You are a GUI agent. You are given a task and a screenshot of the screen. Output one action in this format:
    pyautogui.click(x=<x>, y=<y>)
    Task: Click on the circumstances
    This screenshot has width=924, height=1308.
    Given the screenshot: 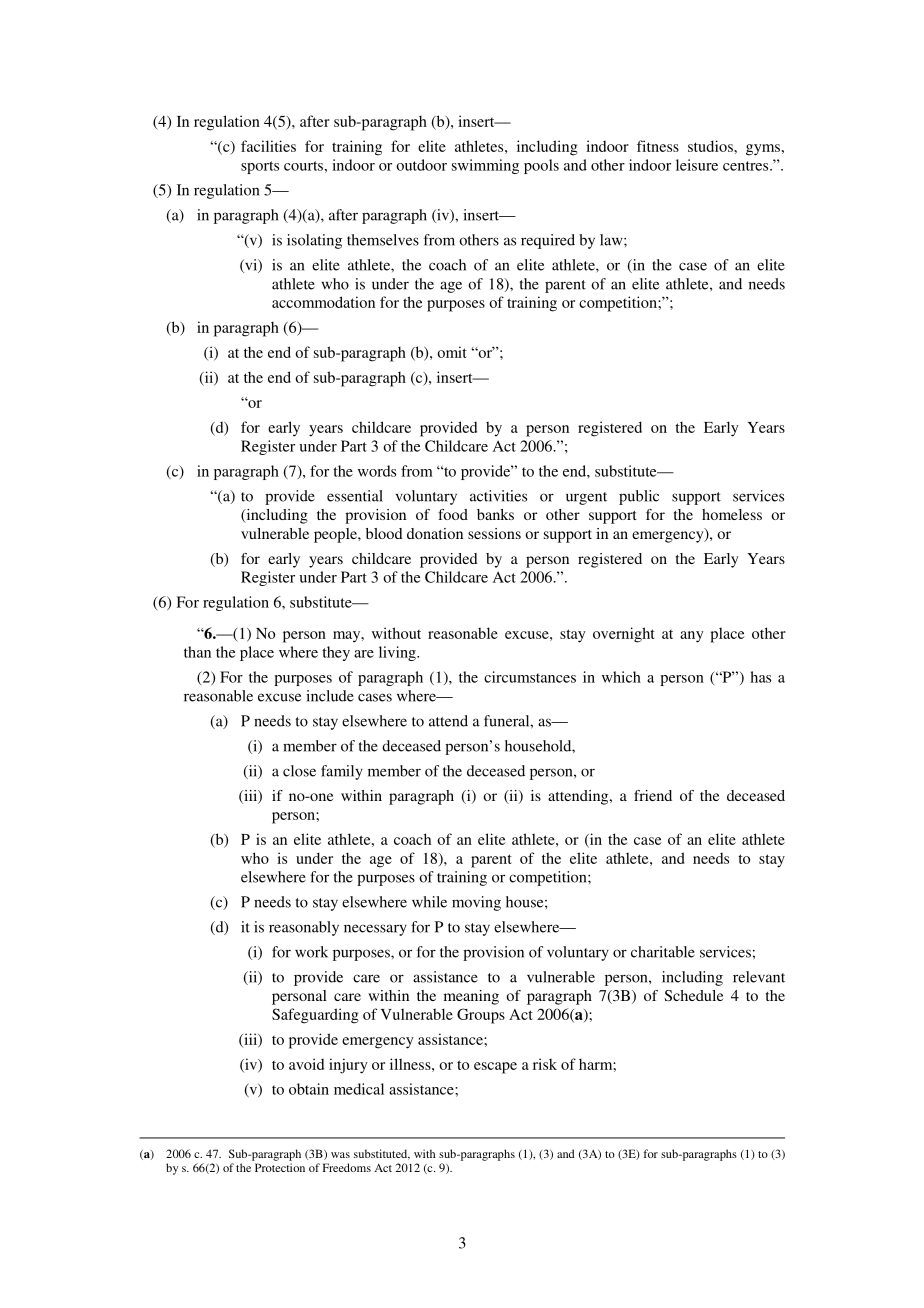 What is the action you would take?
    pyautogui.click(x=530, y=677)
